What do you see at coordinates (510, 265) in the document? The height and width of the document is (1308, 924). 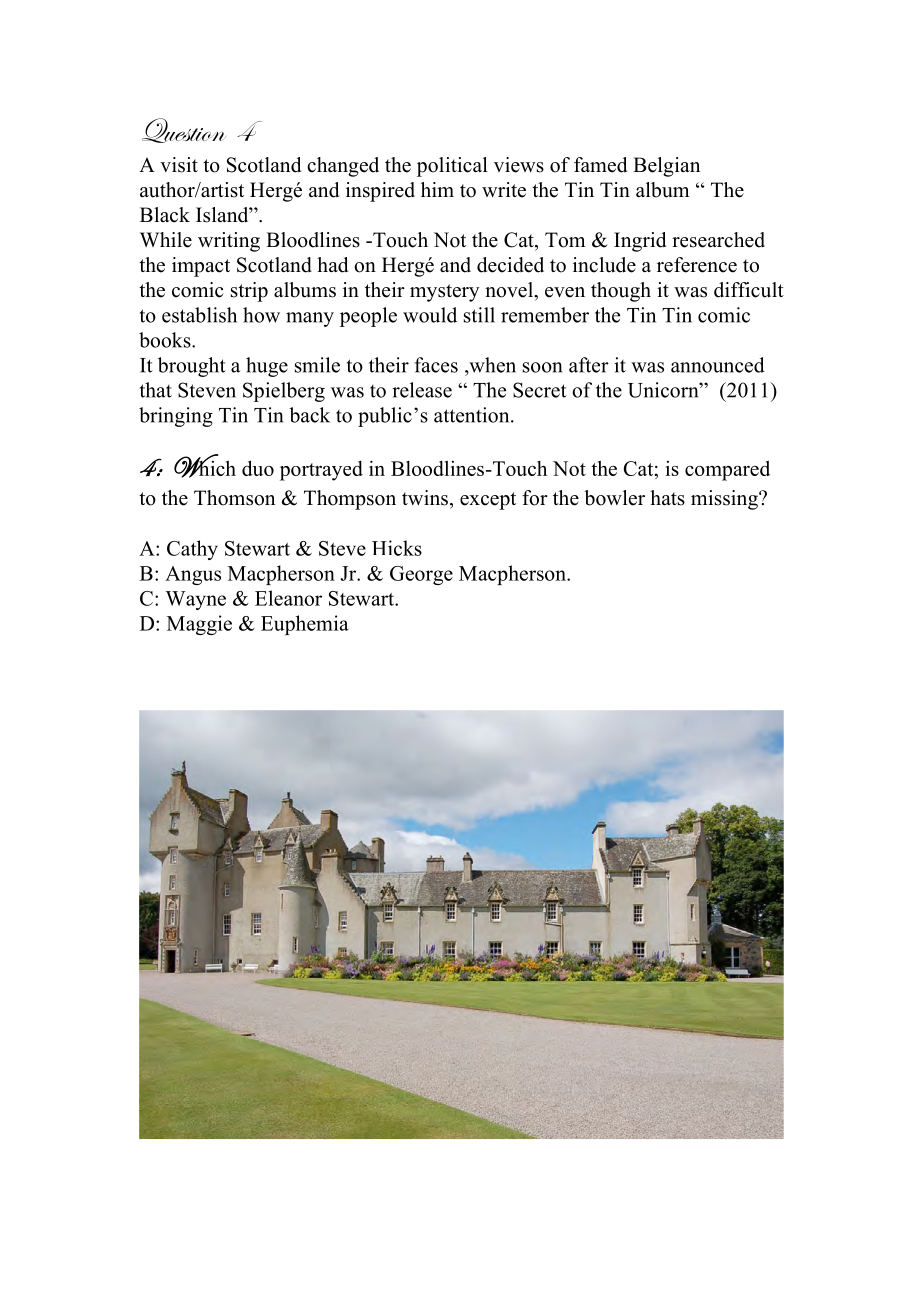 I see `decided` at bounding box center [510, 265].
